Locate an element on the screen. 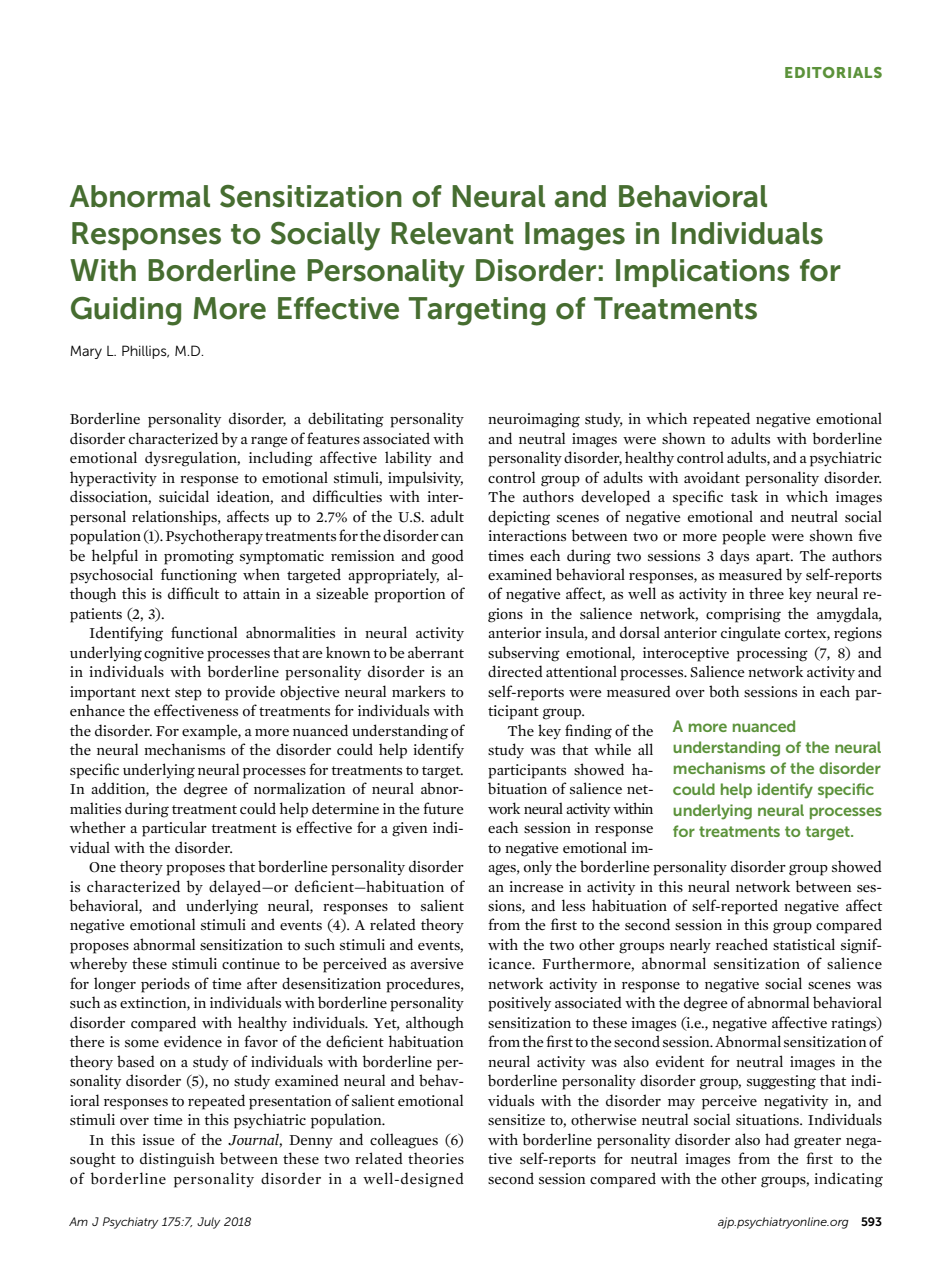 The height and width of the screenshot is (1275, 952). cingulate is located at coordinates (751, 634).
